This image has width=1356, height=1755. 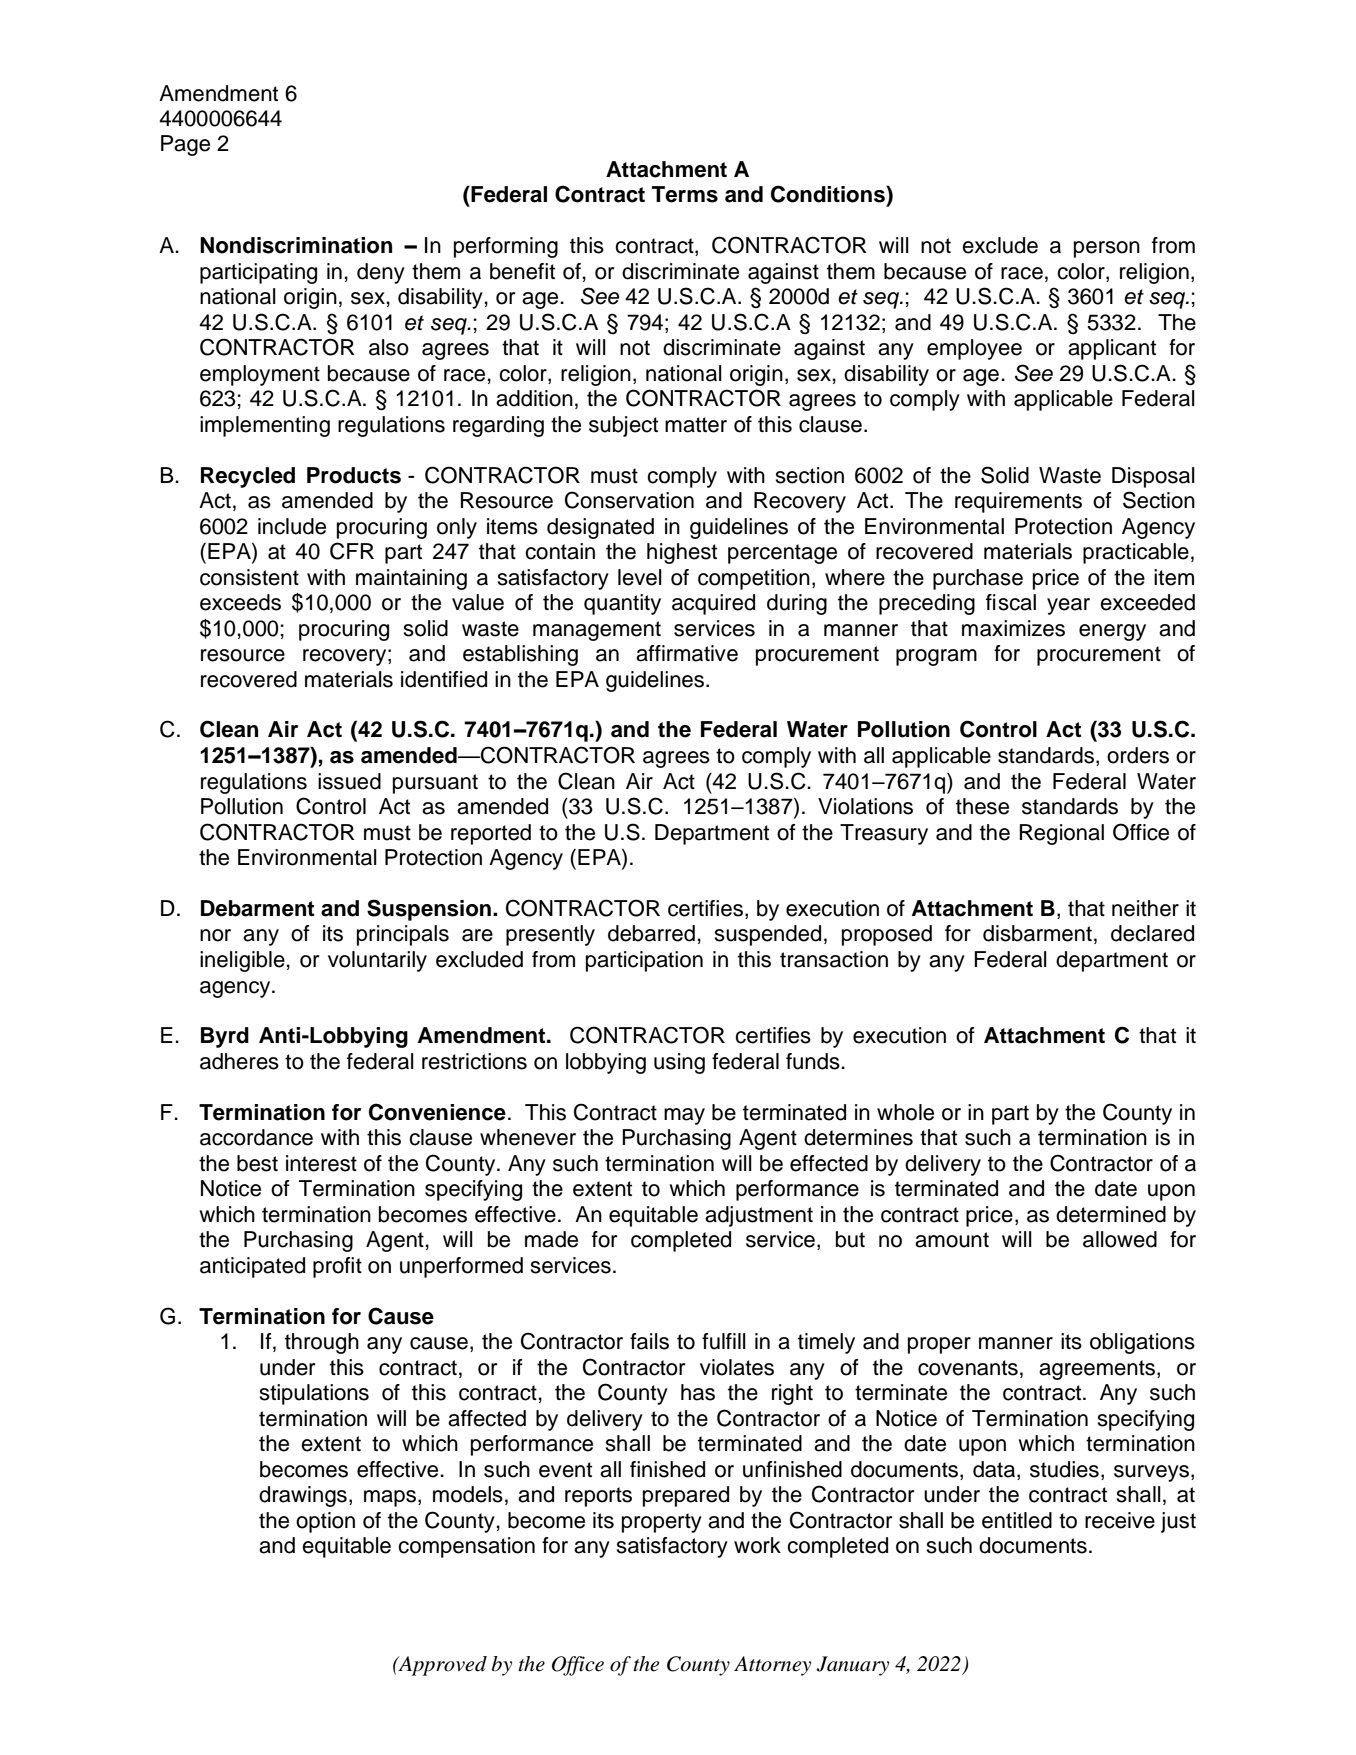 What do you see at coordinates (325, 1522) in the image?
I see `option` at bounding box center [325, 1522].
